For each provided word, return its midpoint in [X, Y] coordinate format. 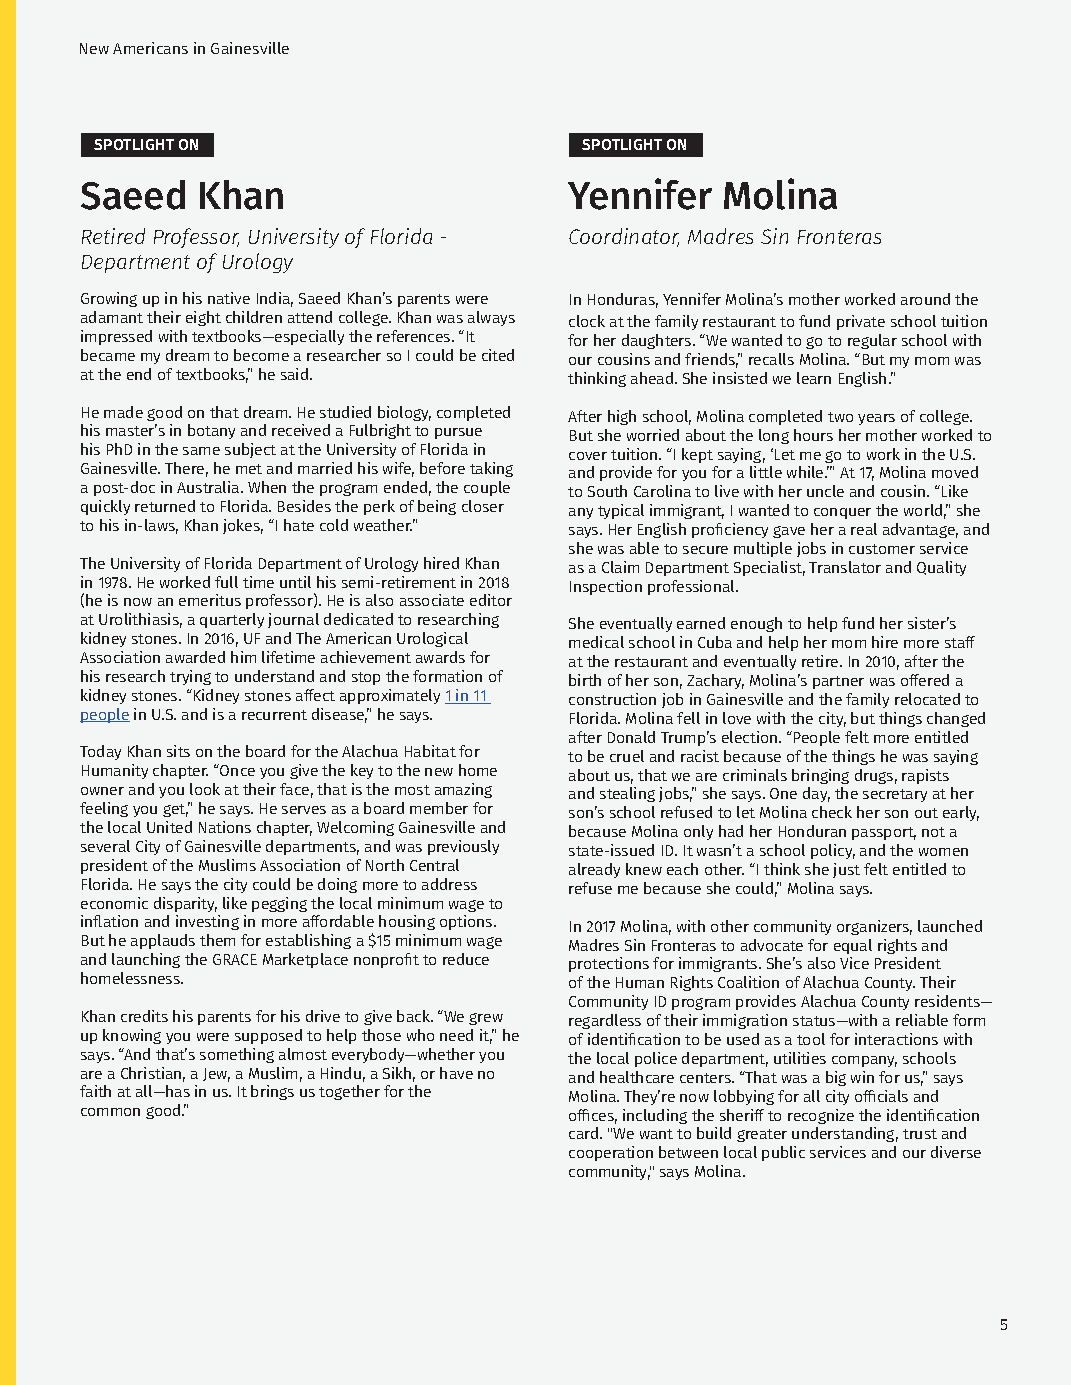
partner [838, 682]
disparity [185, 904]
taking [491, 469]
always [491, 318]
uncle [825, 491]
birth [585, 680]
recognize [821, 1116]
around [925, 299]
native [229, 298]
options [467, 922]
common [110, 1112]
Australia [209, 487]
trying [190, 677]
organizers [874, 927]
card [585, 1133]
